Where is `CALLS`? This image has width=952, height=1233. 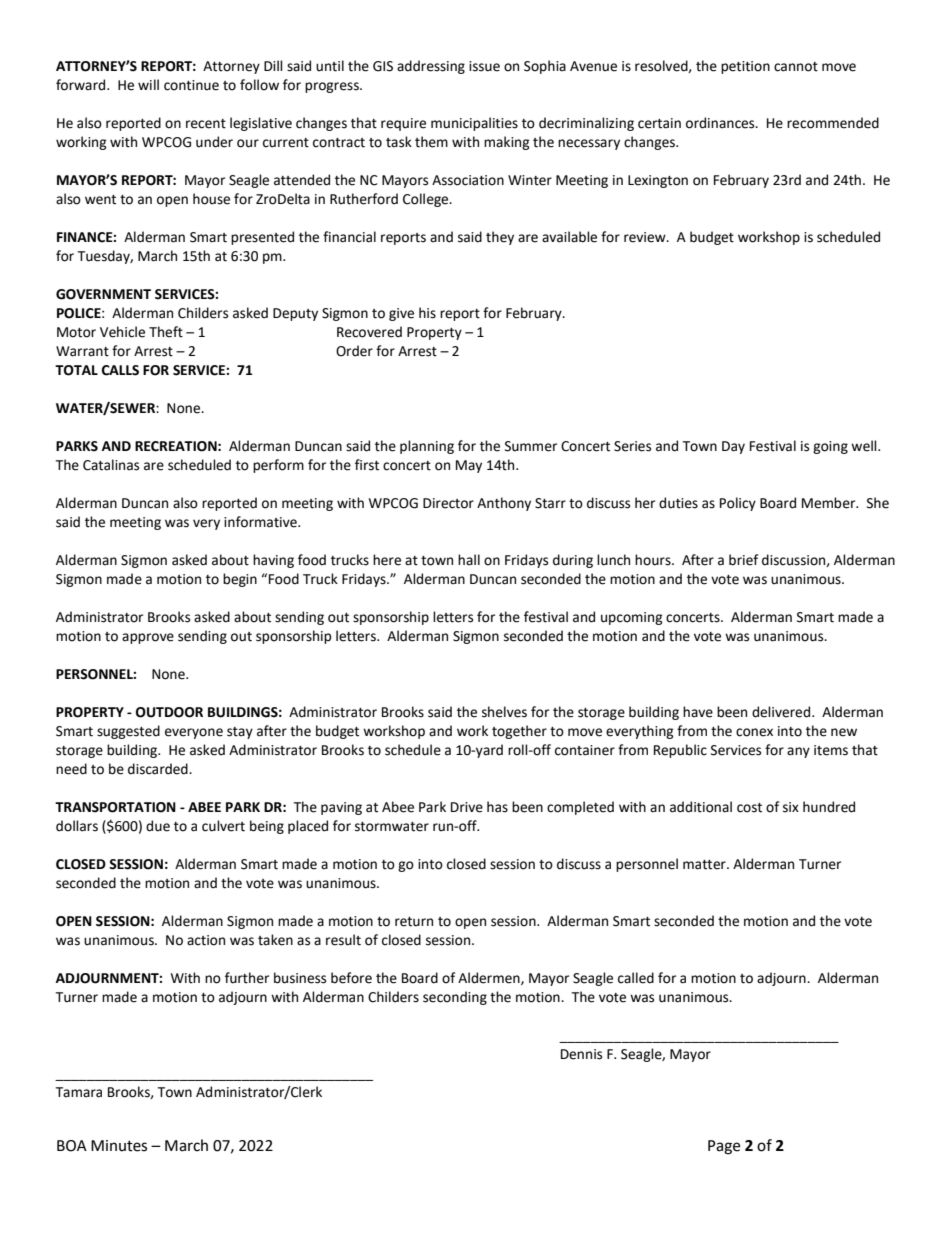 CALLS is located at coordinates (120, 370).
